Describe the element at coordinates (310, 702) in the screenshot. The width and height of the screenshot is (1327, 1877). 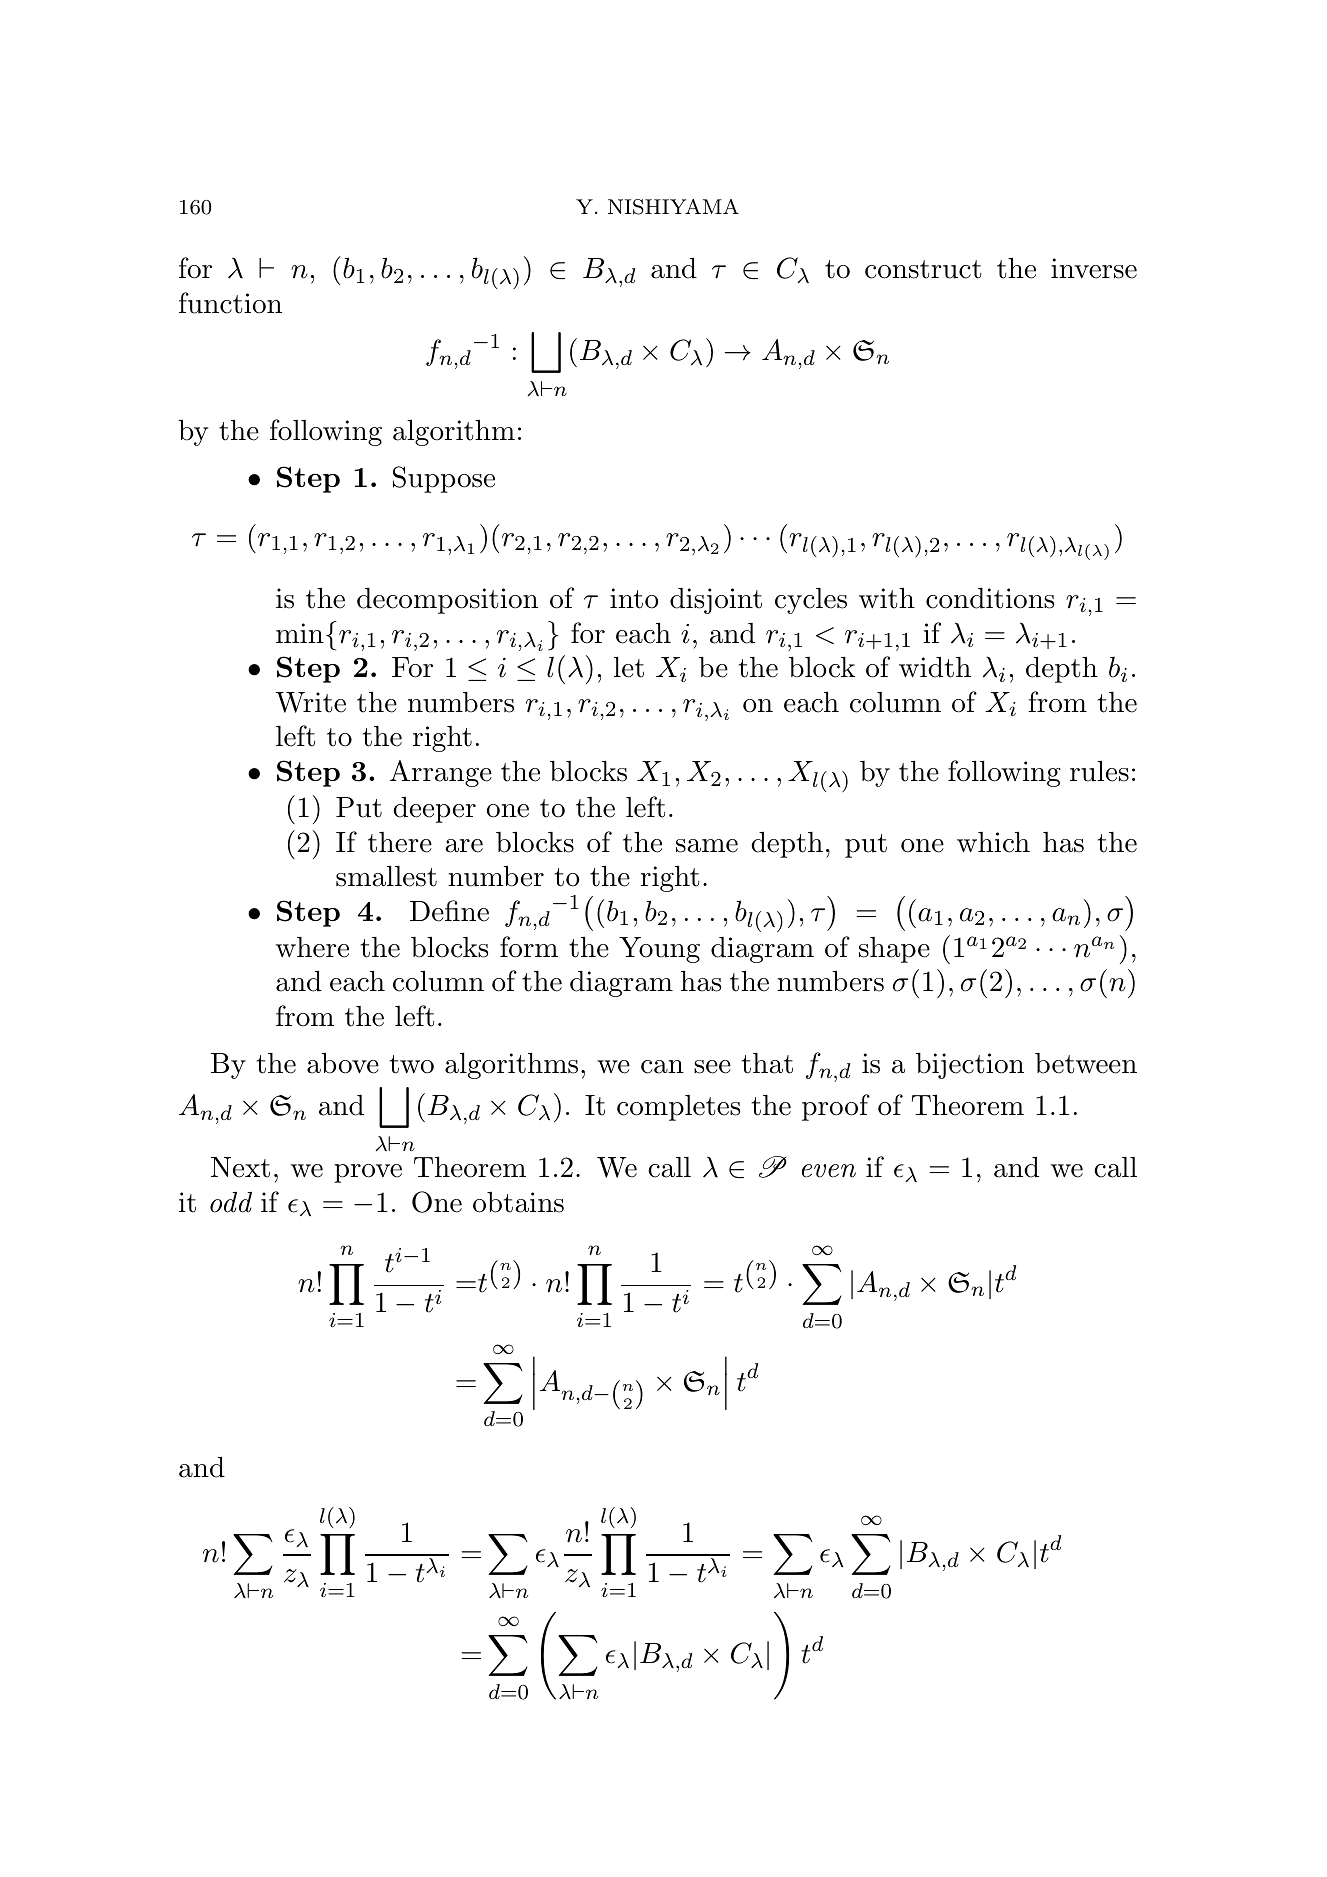
I see `Write` at that location.
